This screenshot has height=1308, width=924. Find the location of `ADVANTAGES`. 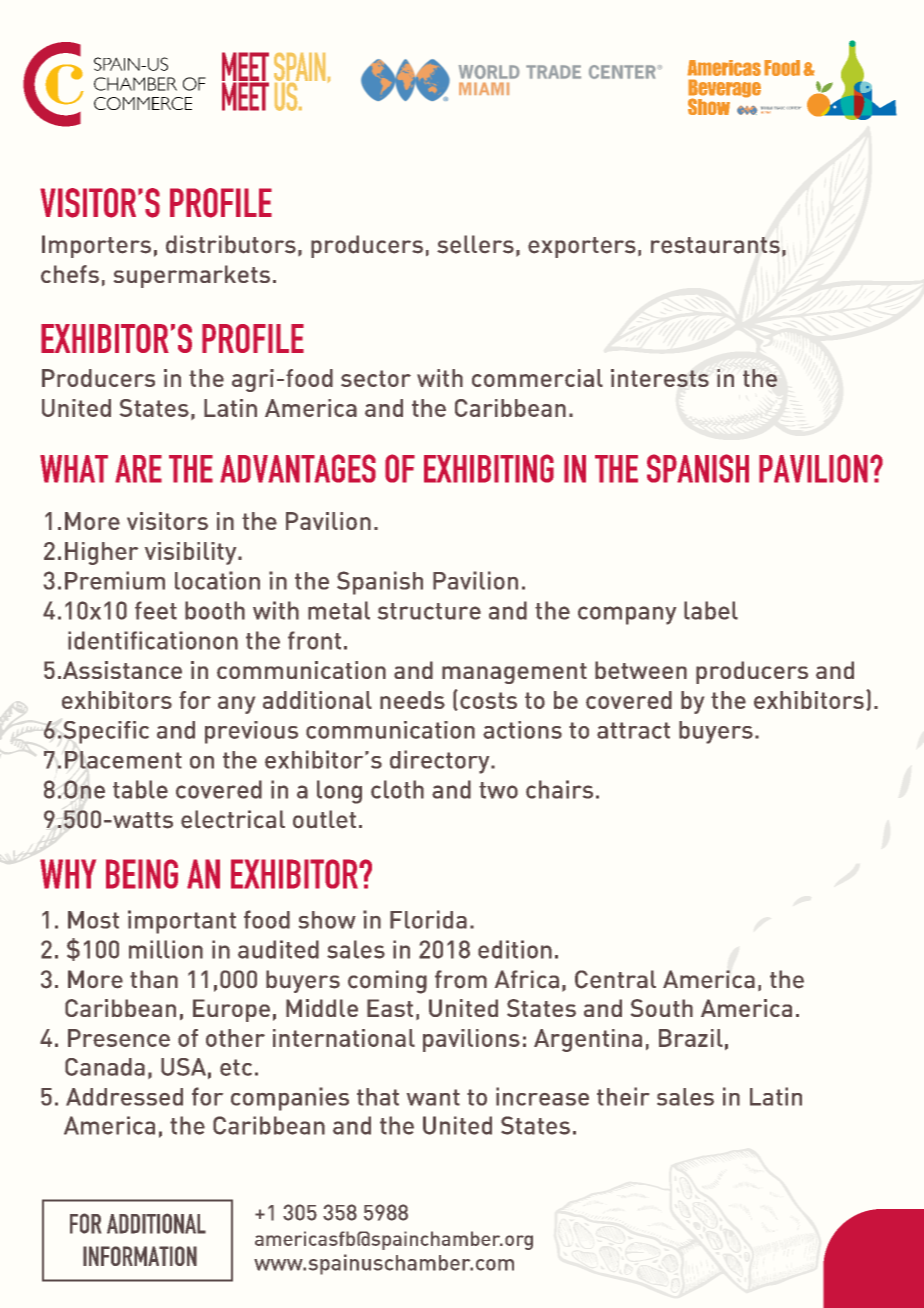

ADVANTAGES is located at coordinates (298, 468).
